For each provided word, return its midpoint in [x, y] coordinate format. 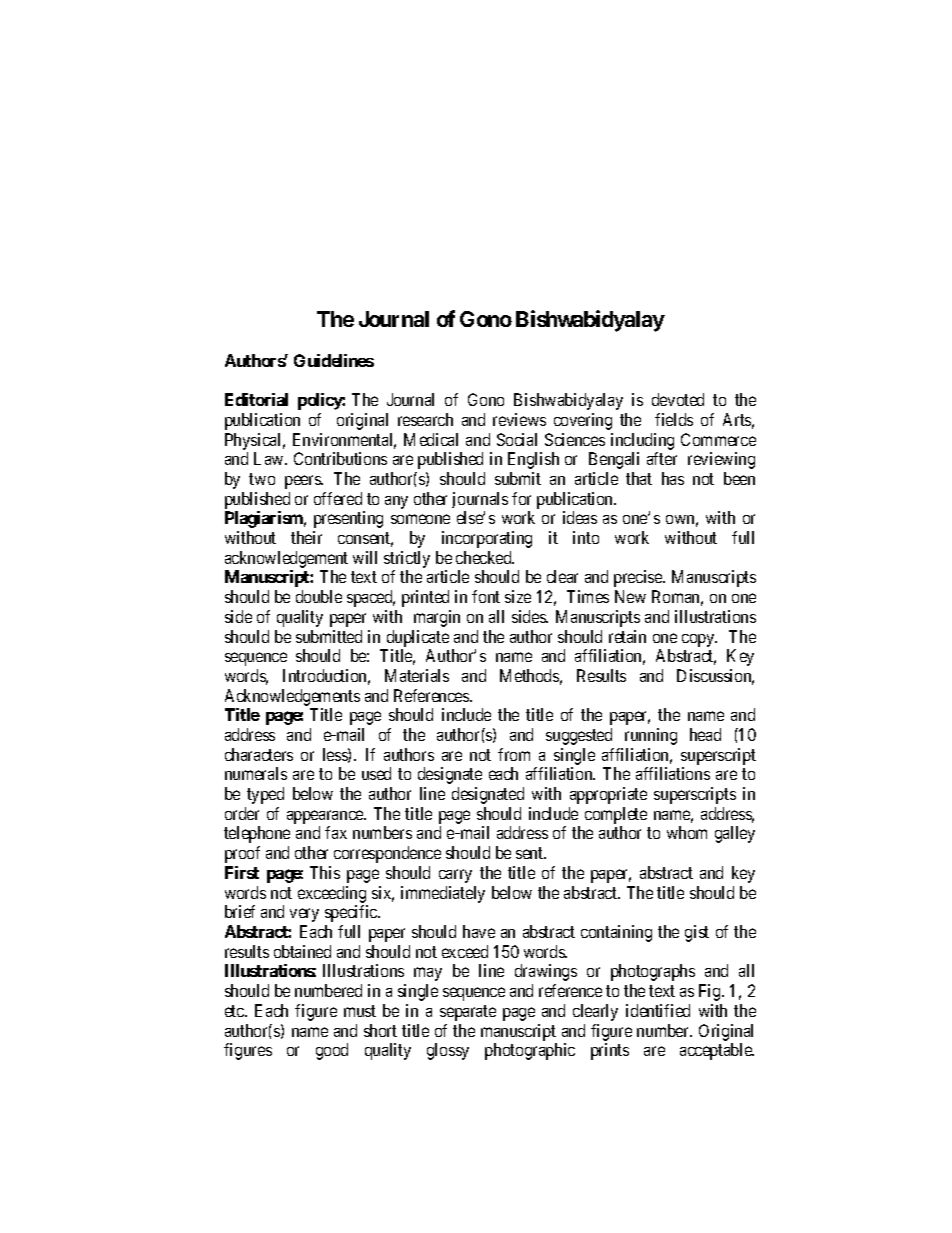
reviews [519, 419]
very [304, 915]
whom [687, 832]
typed [265, 795]
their [306, 537]
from [514, 754]
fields [674, 419]
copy [699, 640]
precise [639, 578]
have [479, 931]
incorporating [487, 539]
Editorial [256, 399]
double [319, 596]
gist [697, 933]
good [332, 1051]
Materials [417, 675]
